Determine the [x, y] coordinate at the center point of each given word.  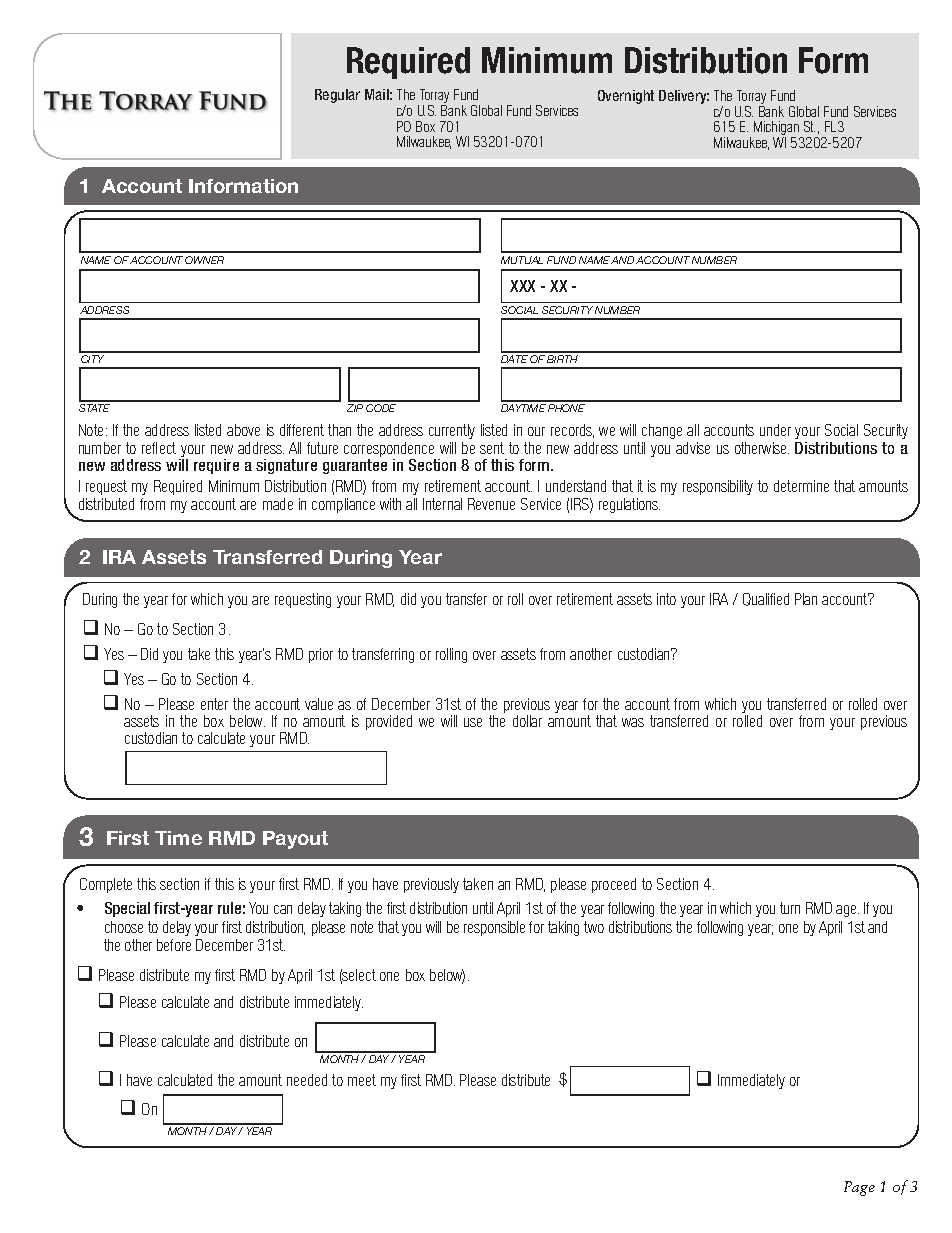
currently [452, 431]
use [473, 722]
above [243, 430]
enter [214, 704]
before [174, 945]
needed [307, 1080]
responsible [494, 928]
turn [790, 908]
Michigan [777, 129]
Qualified [766, 599]
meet [362, 1080]
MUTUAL [522, 260]
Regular [337, 96]
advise [693, 448]
